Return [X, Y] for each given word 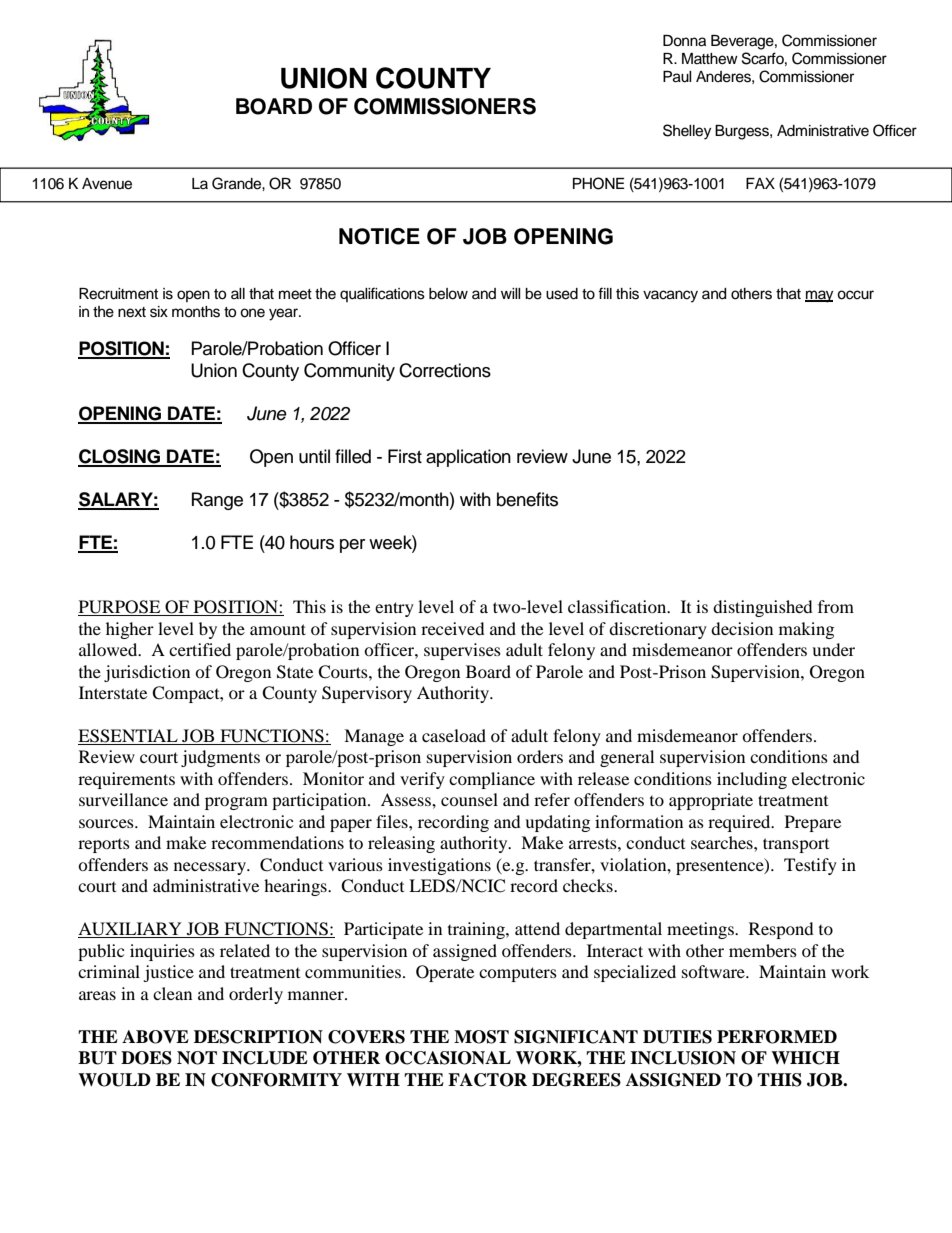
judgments [220, 758]
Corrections [445, 370]
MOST [481, 1037]
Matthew [710, 59]
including [752, 780]
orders [540, 756]
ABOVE [155, 1037]
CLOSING [120, 457]
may [819, 296]
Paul [677, 77]
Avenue [107, 184]
